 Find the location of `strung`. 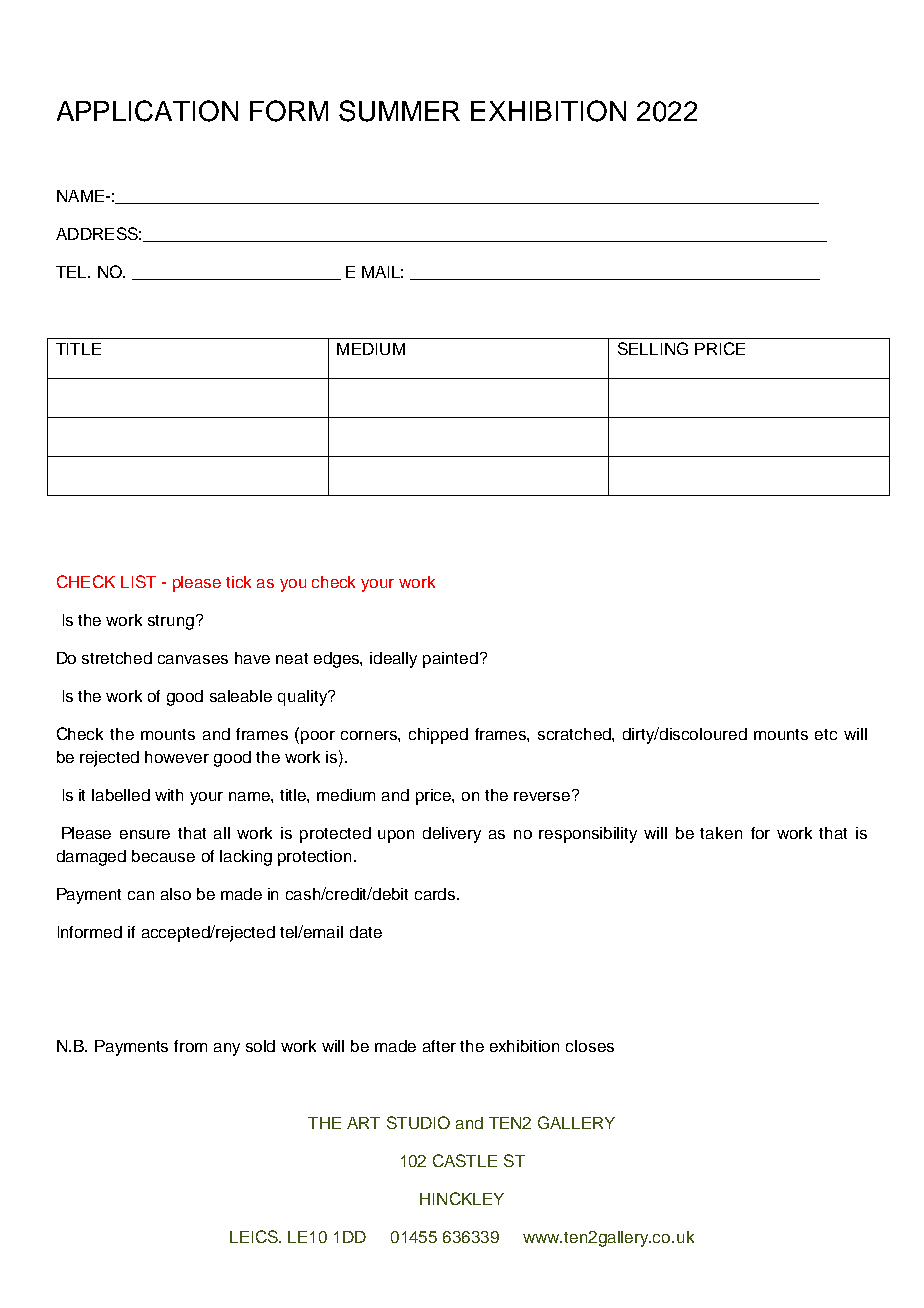

strung is located at coordinates (172, 622).
